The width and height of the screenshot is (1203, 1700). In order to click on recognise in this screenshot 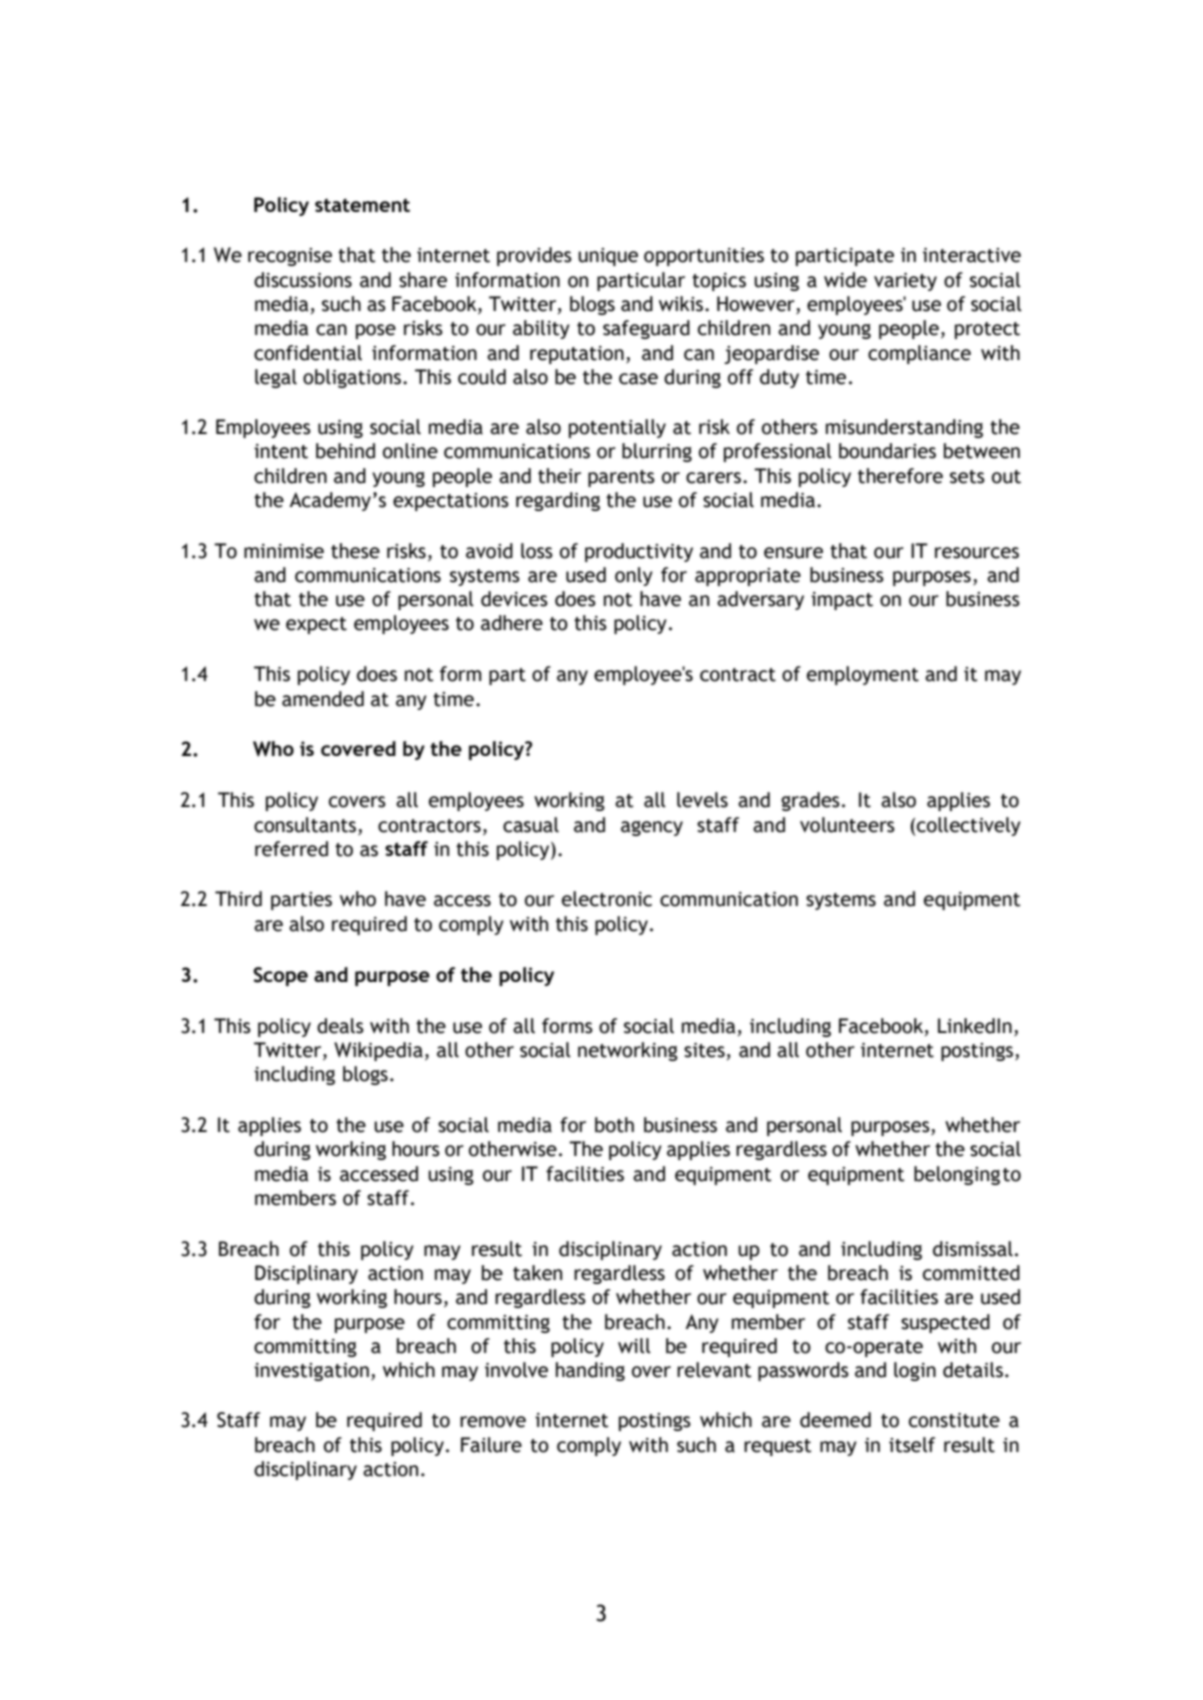, I will do `click(290, 257)`.
